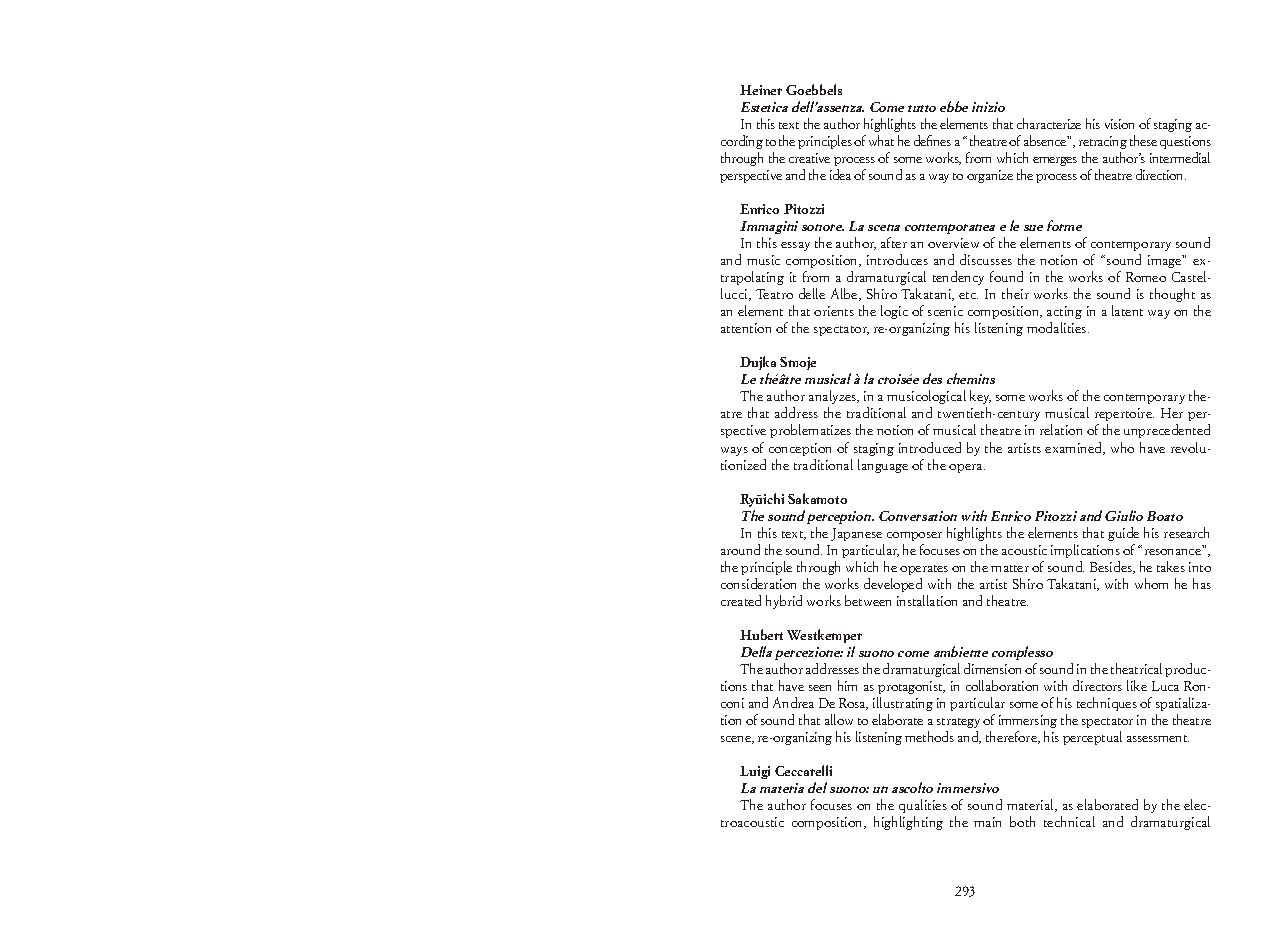 Image resolution: width=1288 pixels, height=926 pixels. I want to click on seen, so click(820, 688).
